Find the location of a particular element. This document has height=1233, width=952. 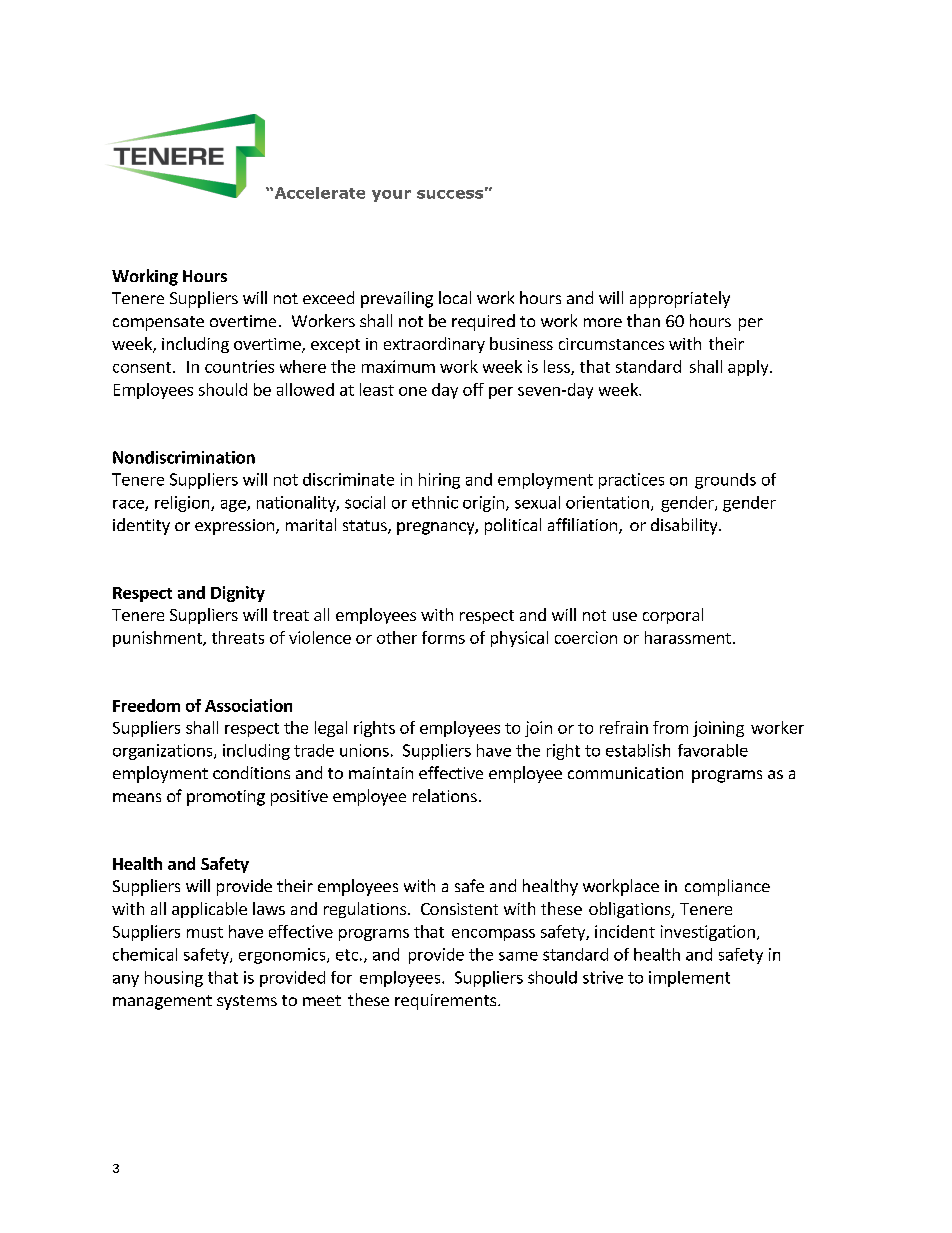

unions is located at coordinates (364, 750).
